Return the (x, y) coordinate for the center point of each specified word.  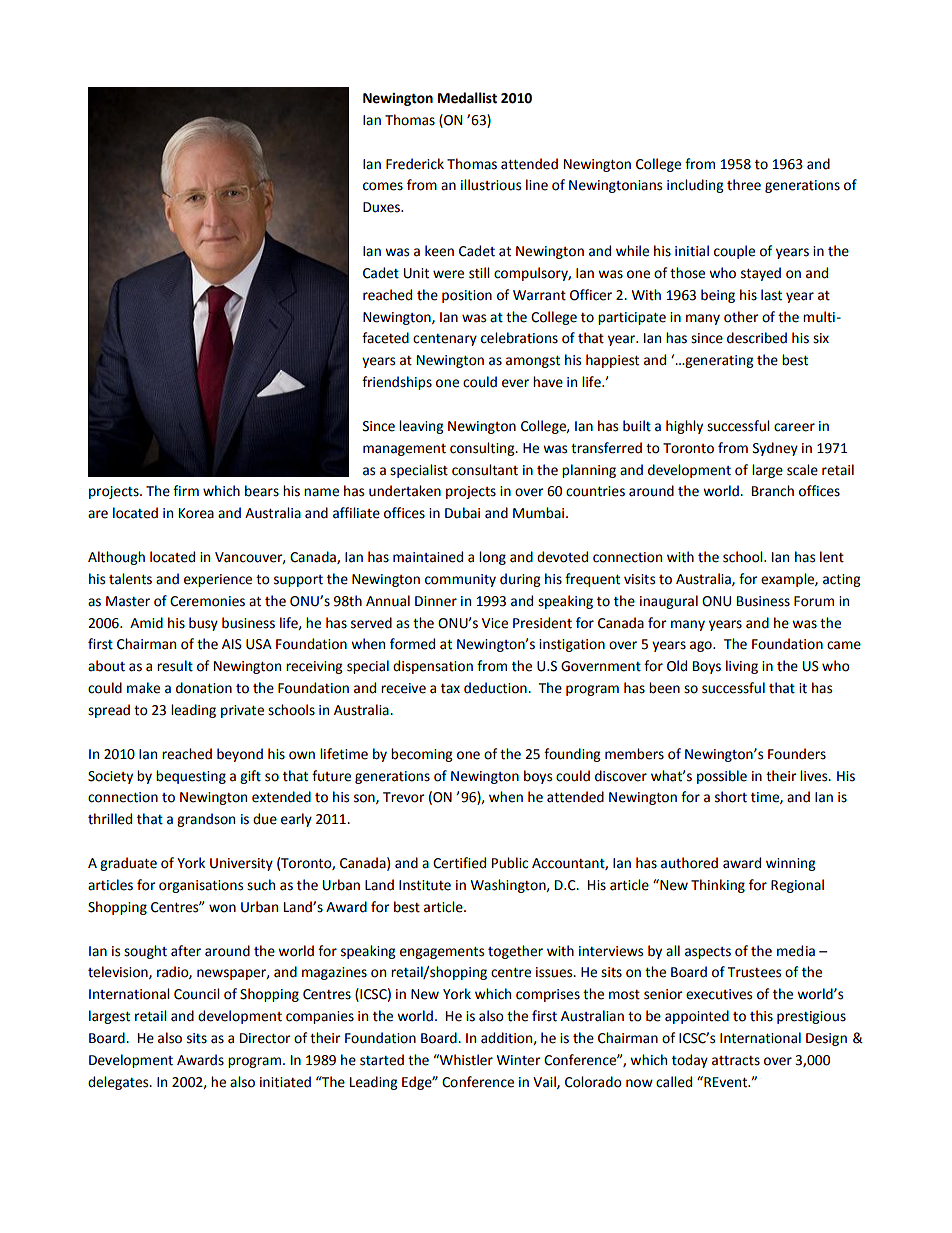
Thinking (718, 886)
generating (718, 361)
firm (186, 490)
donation (204, 688)
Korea (196, 513)
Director (265, 1038)
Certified (459, 863)
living (742, 667)
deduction (496, 688)
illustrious (491, 185)
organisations (201, 886)
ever (515, 383)
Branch (773, 491)
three (744, 185)
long (492, 558)
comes (383, 186)
